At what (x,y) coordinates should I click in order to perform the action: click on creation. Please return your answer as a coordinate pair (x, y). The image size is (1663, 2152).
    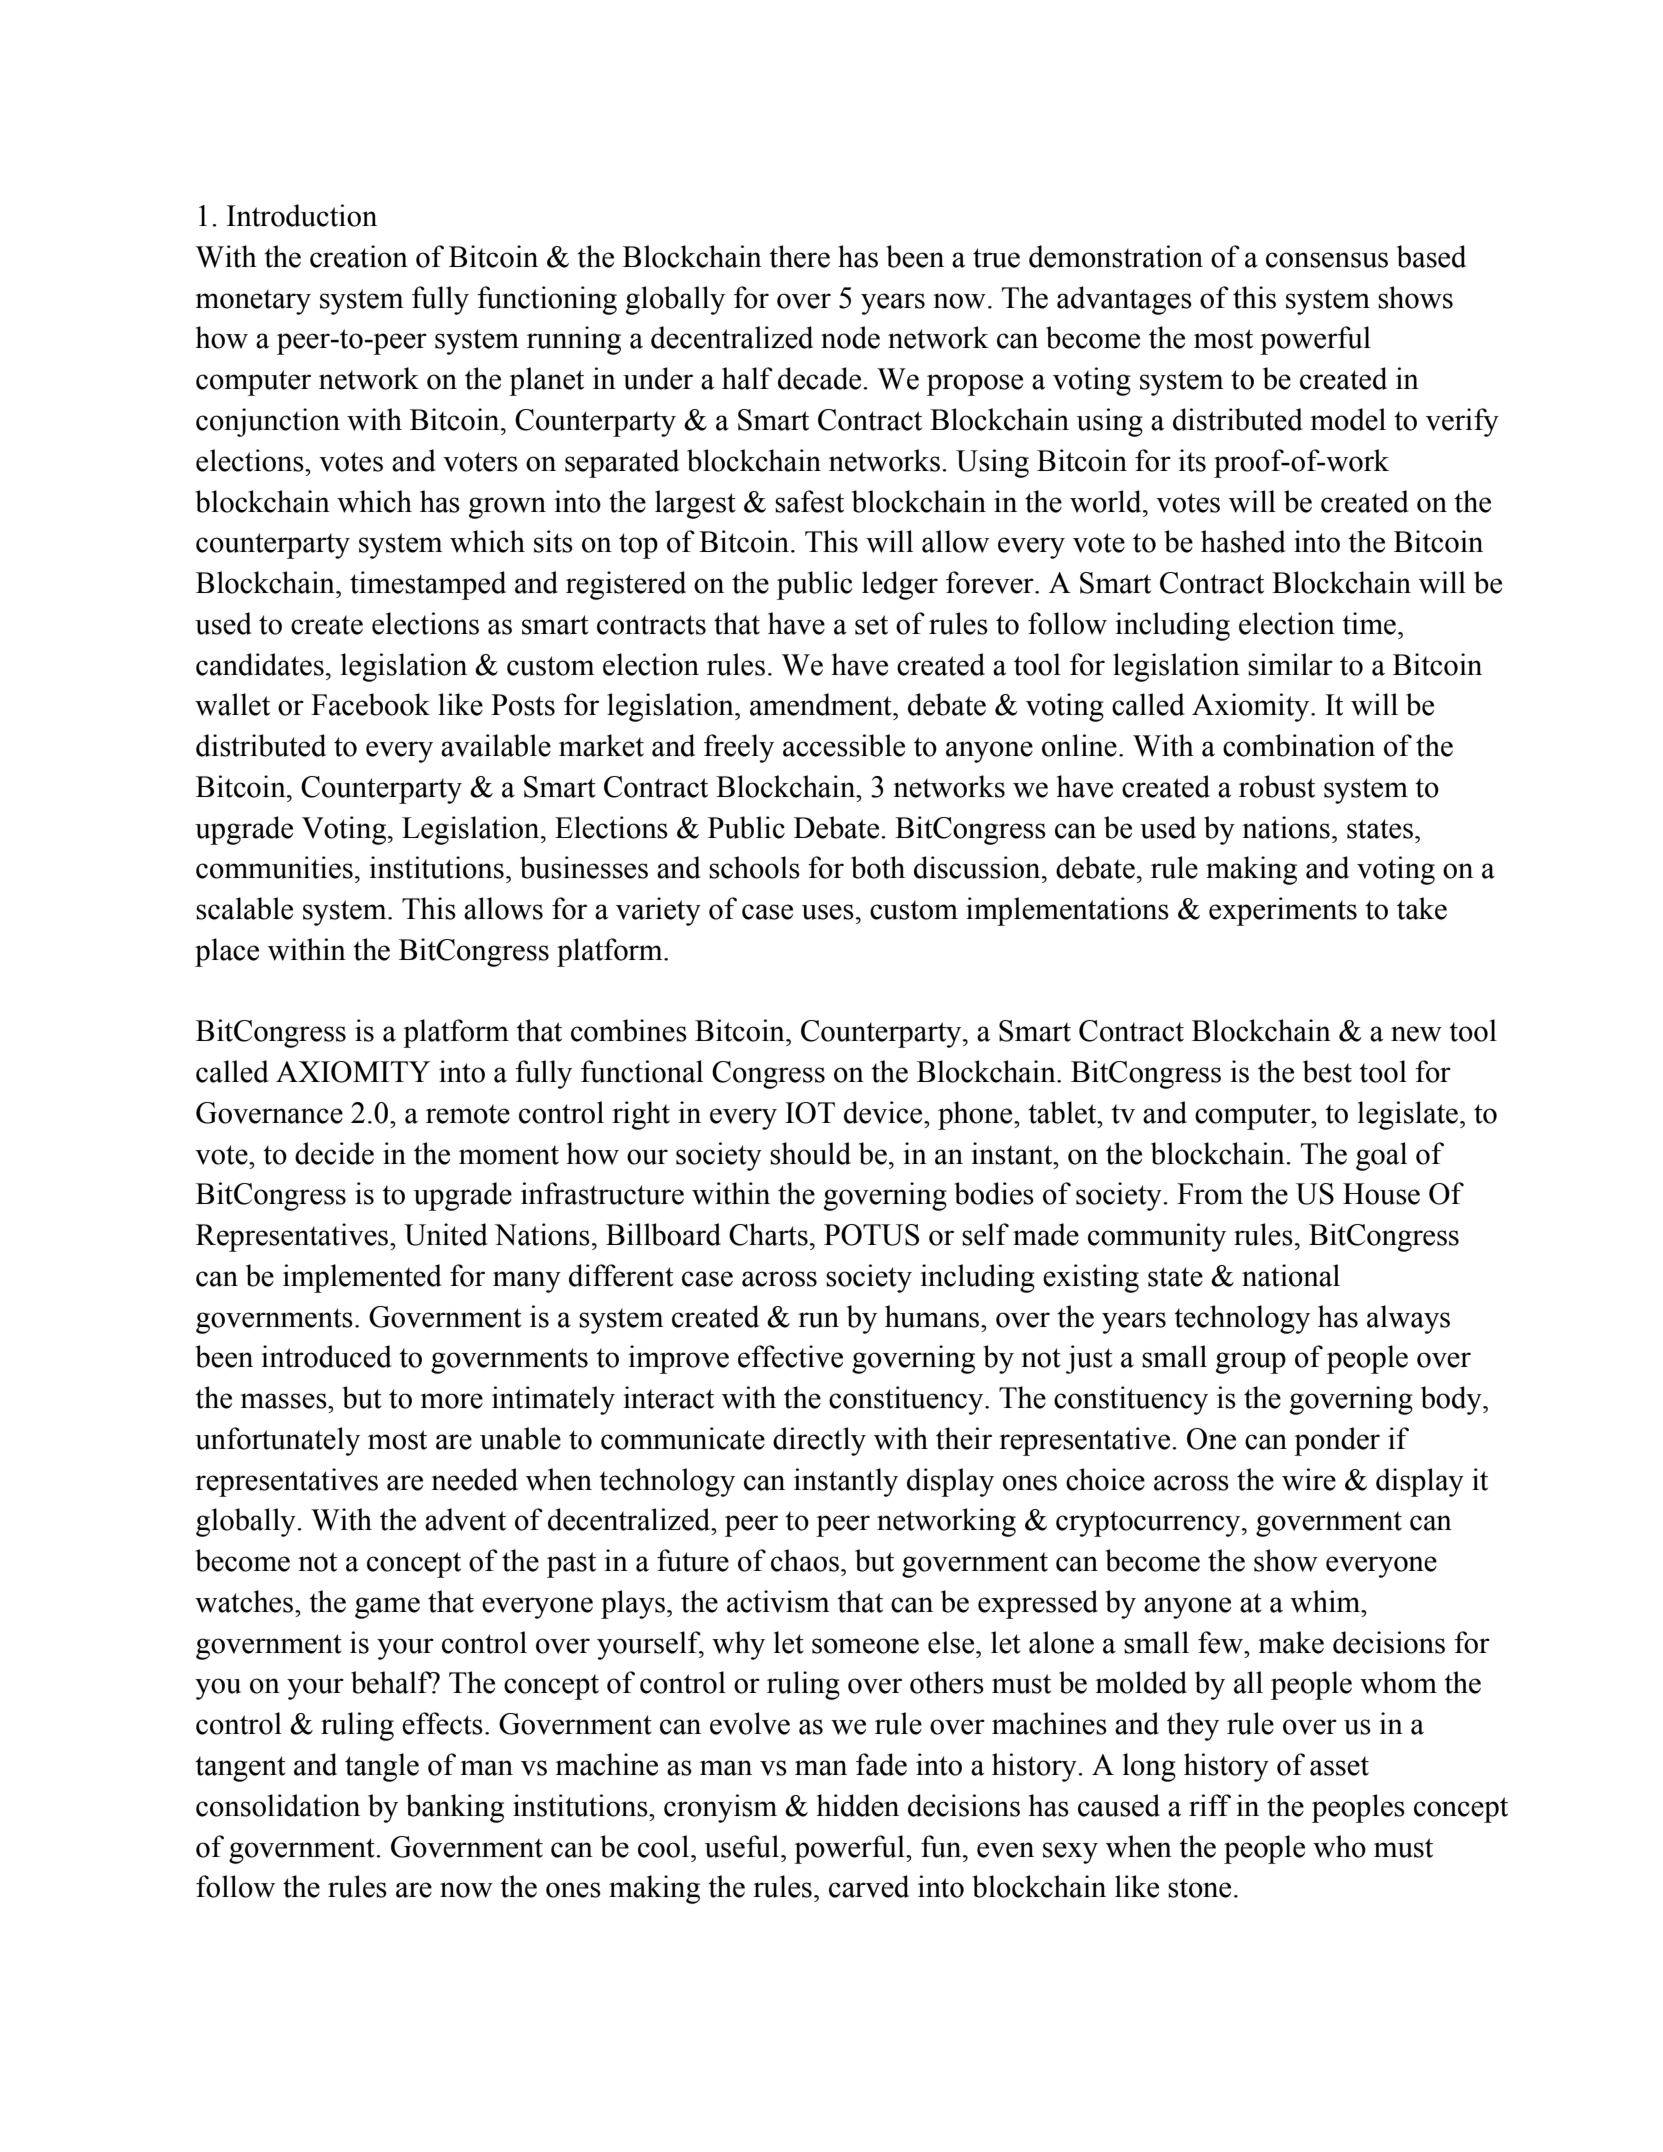
    Looking at the image, I should click on (359, 256).
